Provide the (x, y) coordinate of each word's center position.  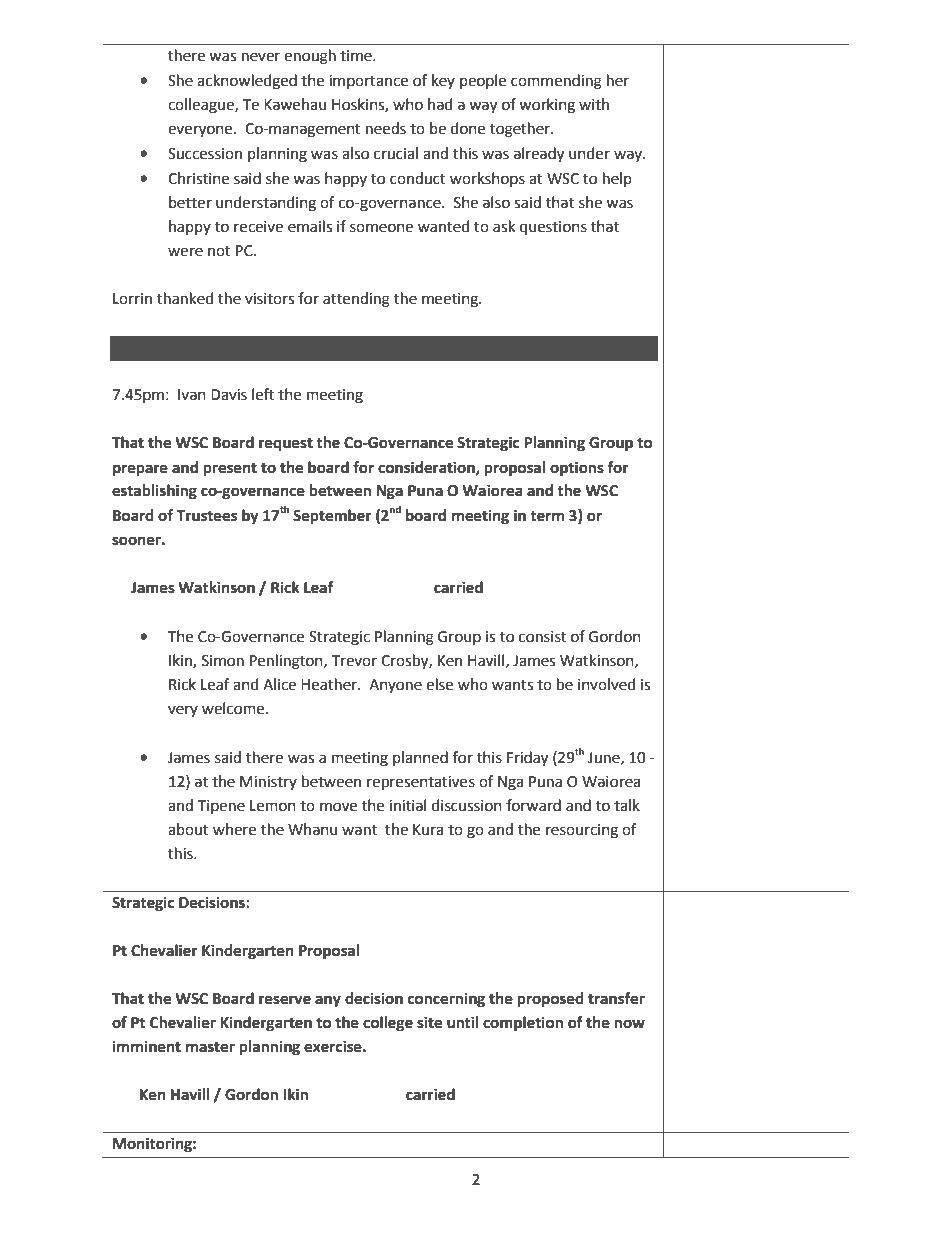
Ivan (192, 395)
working (547, 106)
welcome (234, 708)
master (210, 1047)
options (577, 469)
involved (607, 684)
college (388, 1024)
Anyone (395, 686)
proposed (550, 1000)
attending (356, 300)
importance (368, 82)
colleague (202, 106)
